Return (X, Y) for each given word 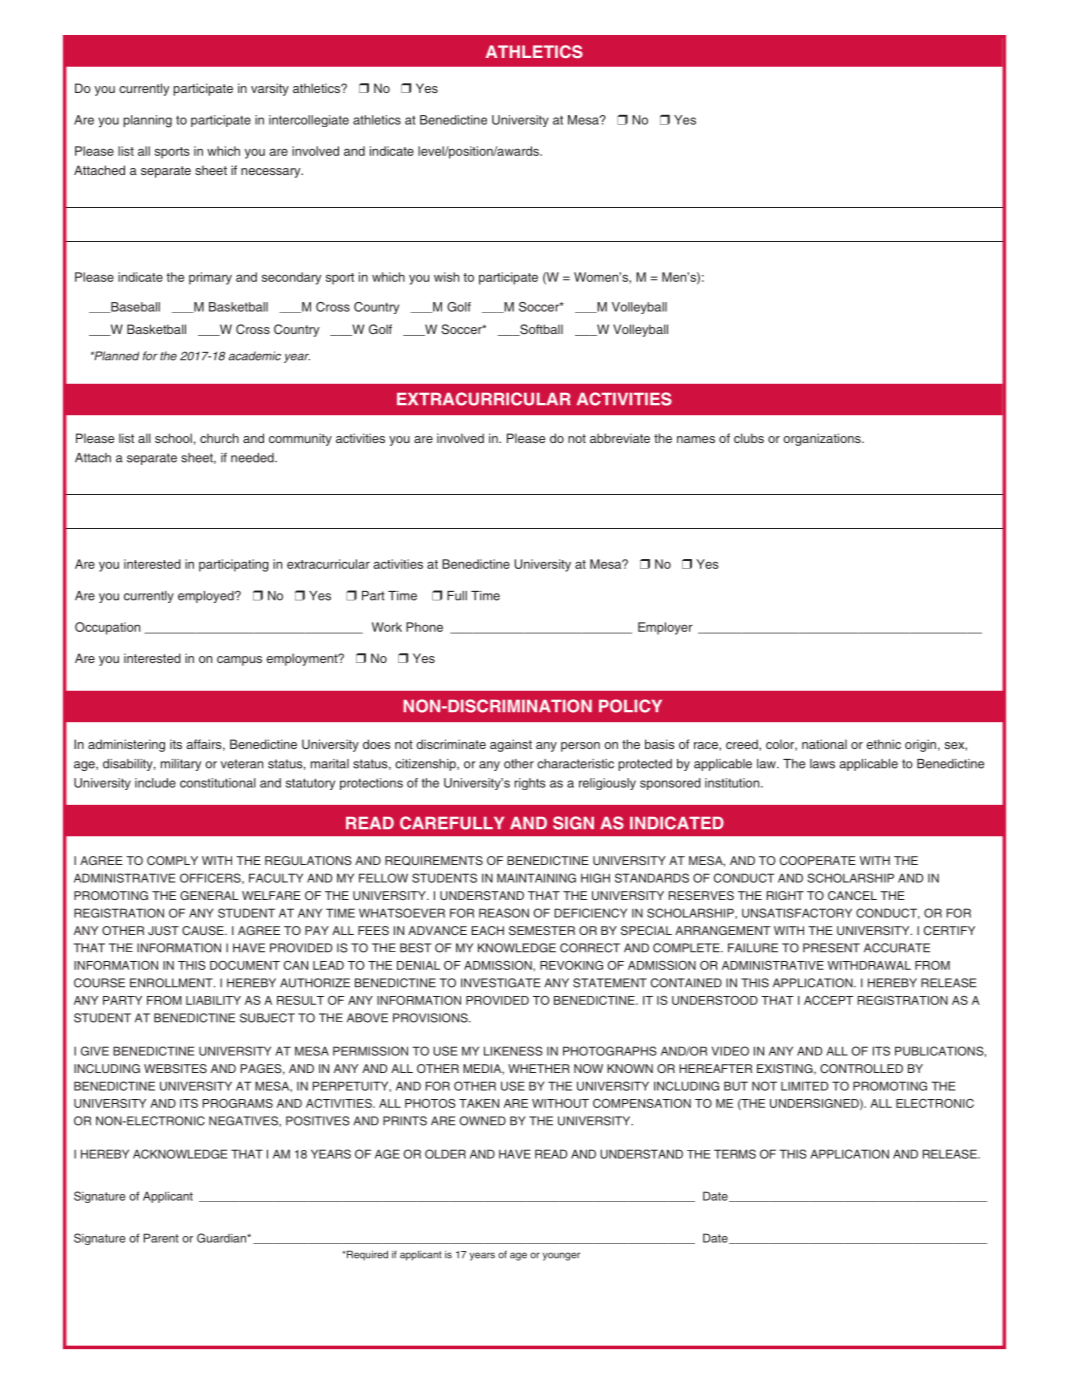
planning (147, 121)
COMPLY (172, 860)
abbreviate (620, 438)
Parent (161, 1238)
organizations (823, 439)
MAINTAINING (536, 878)
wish (446, 277)
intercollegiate (309, 121)
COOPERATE (818, 860)
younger (561, 1256)
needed (253, 458)
